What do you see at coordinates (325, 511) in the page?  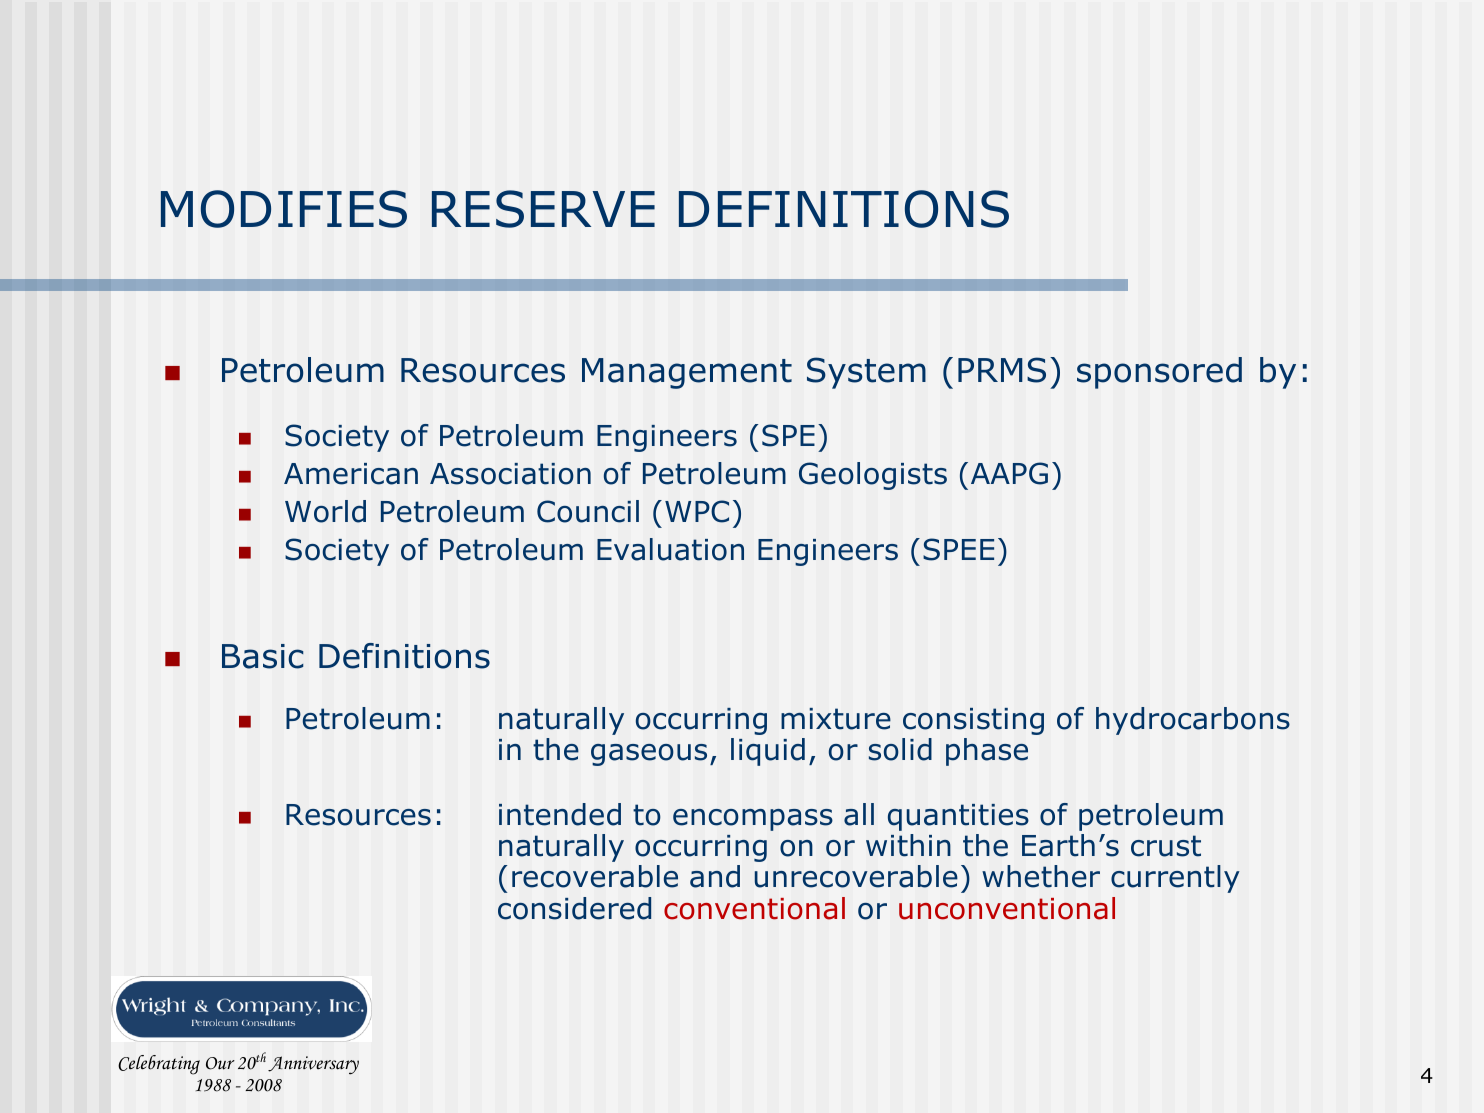 I see `World` at bounding box center [325, 511].
